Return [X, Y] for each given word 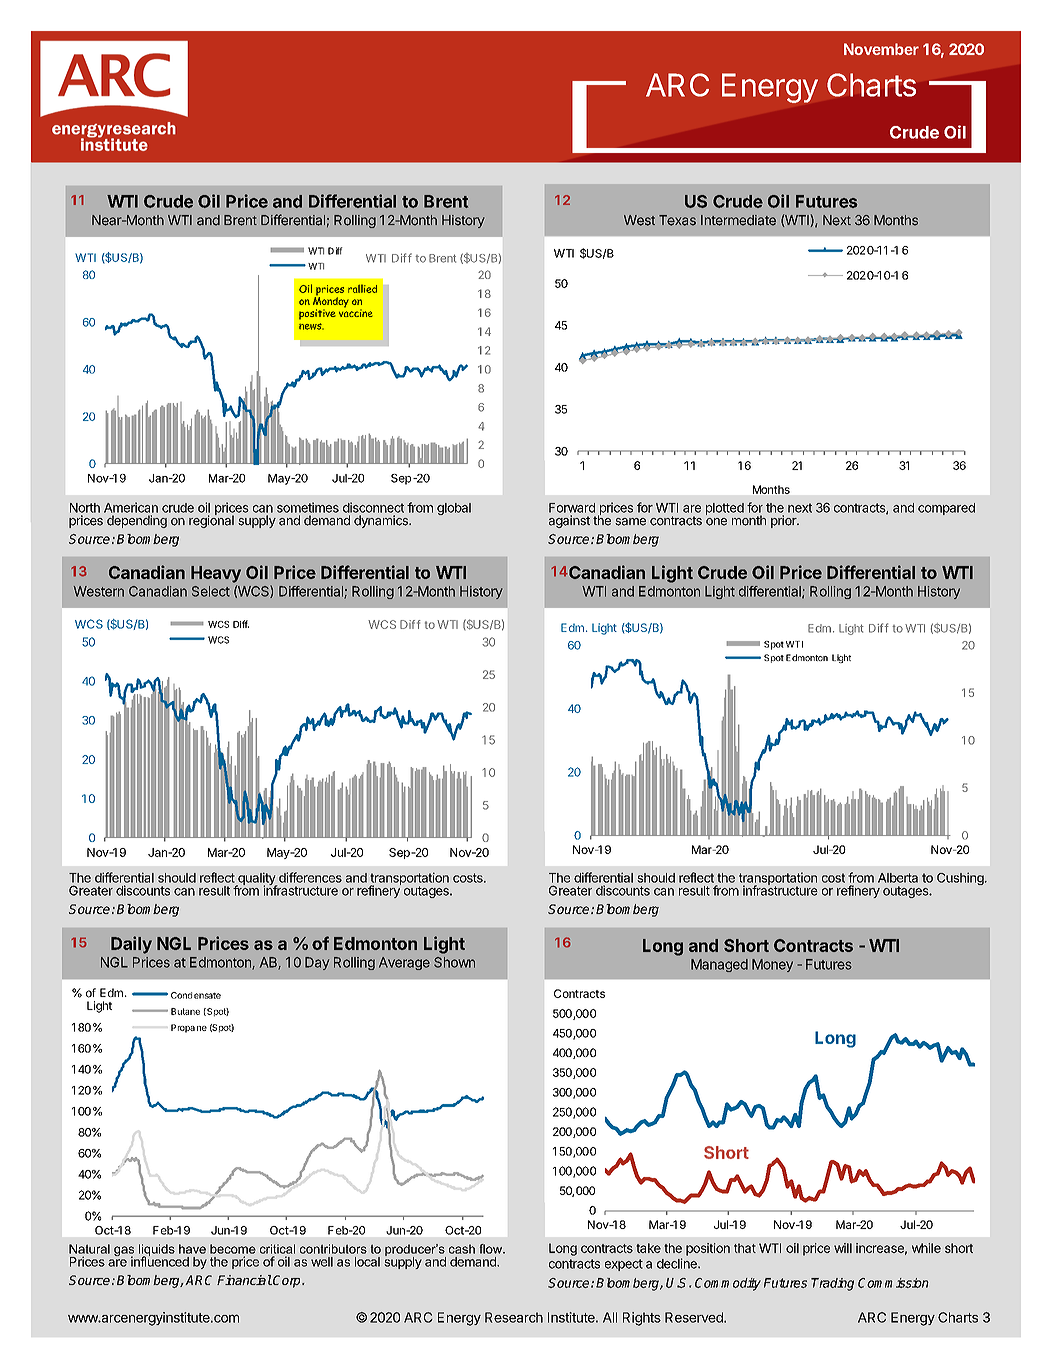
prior [785, 521]
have [192, 1249]
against [569, 521]
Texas [677, 220]
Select [211, 591]
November [881, 49]
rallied [362, 288]
